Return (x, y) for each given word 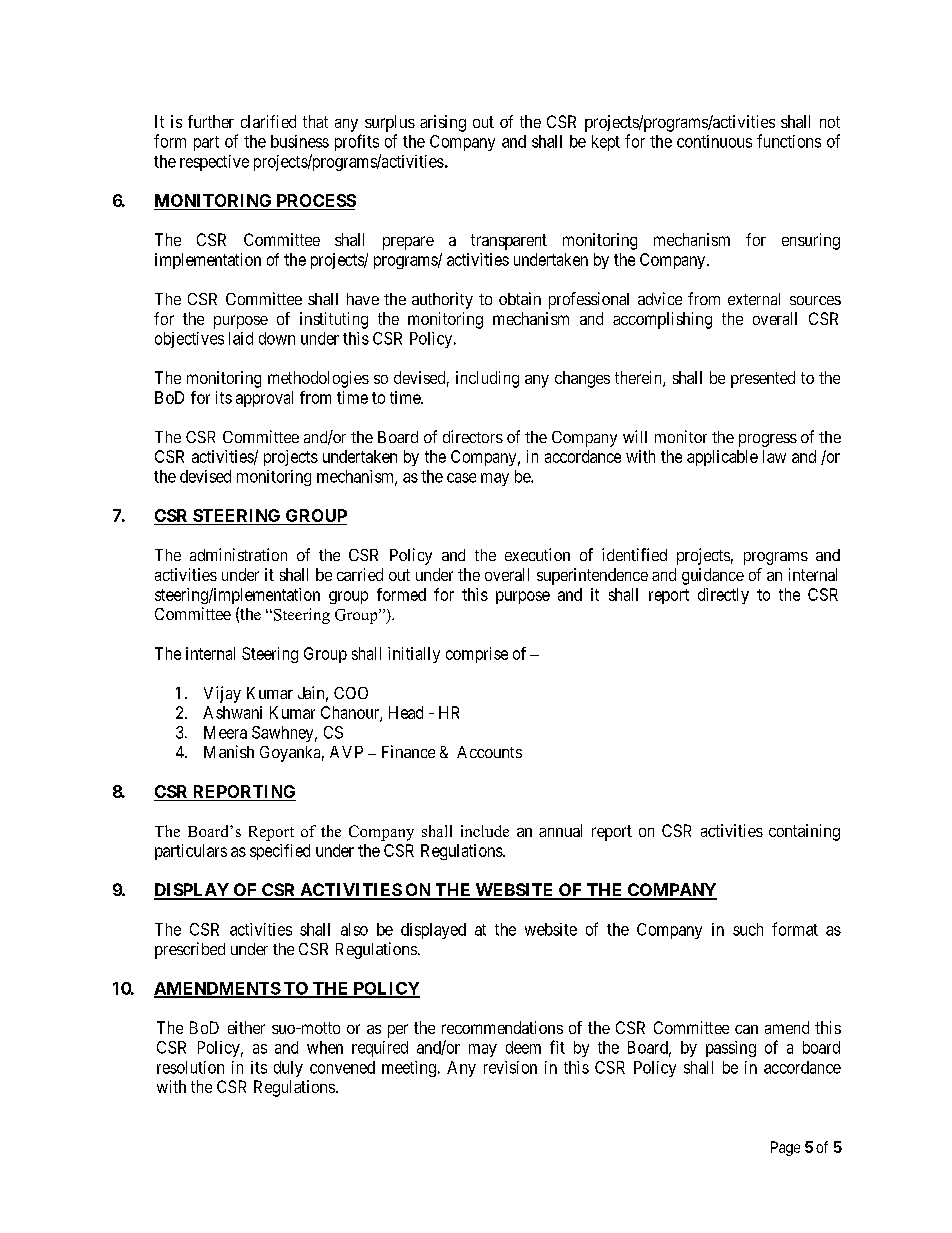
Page (785, 1148)
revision (510, 1067)
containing (804, 832)
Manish (229, 751)
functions (789, 141)
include (485, 831)
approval (264, 399)
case (461, 478)
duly (288, 1069)
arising (443, 123)
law (774, 456)
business (300, 141)
